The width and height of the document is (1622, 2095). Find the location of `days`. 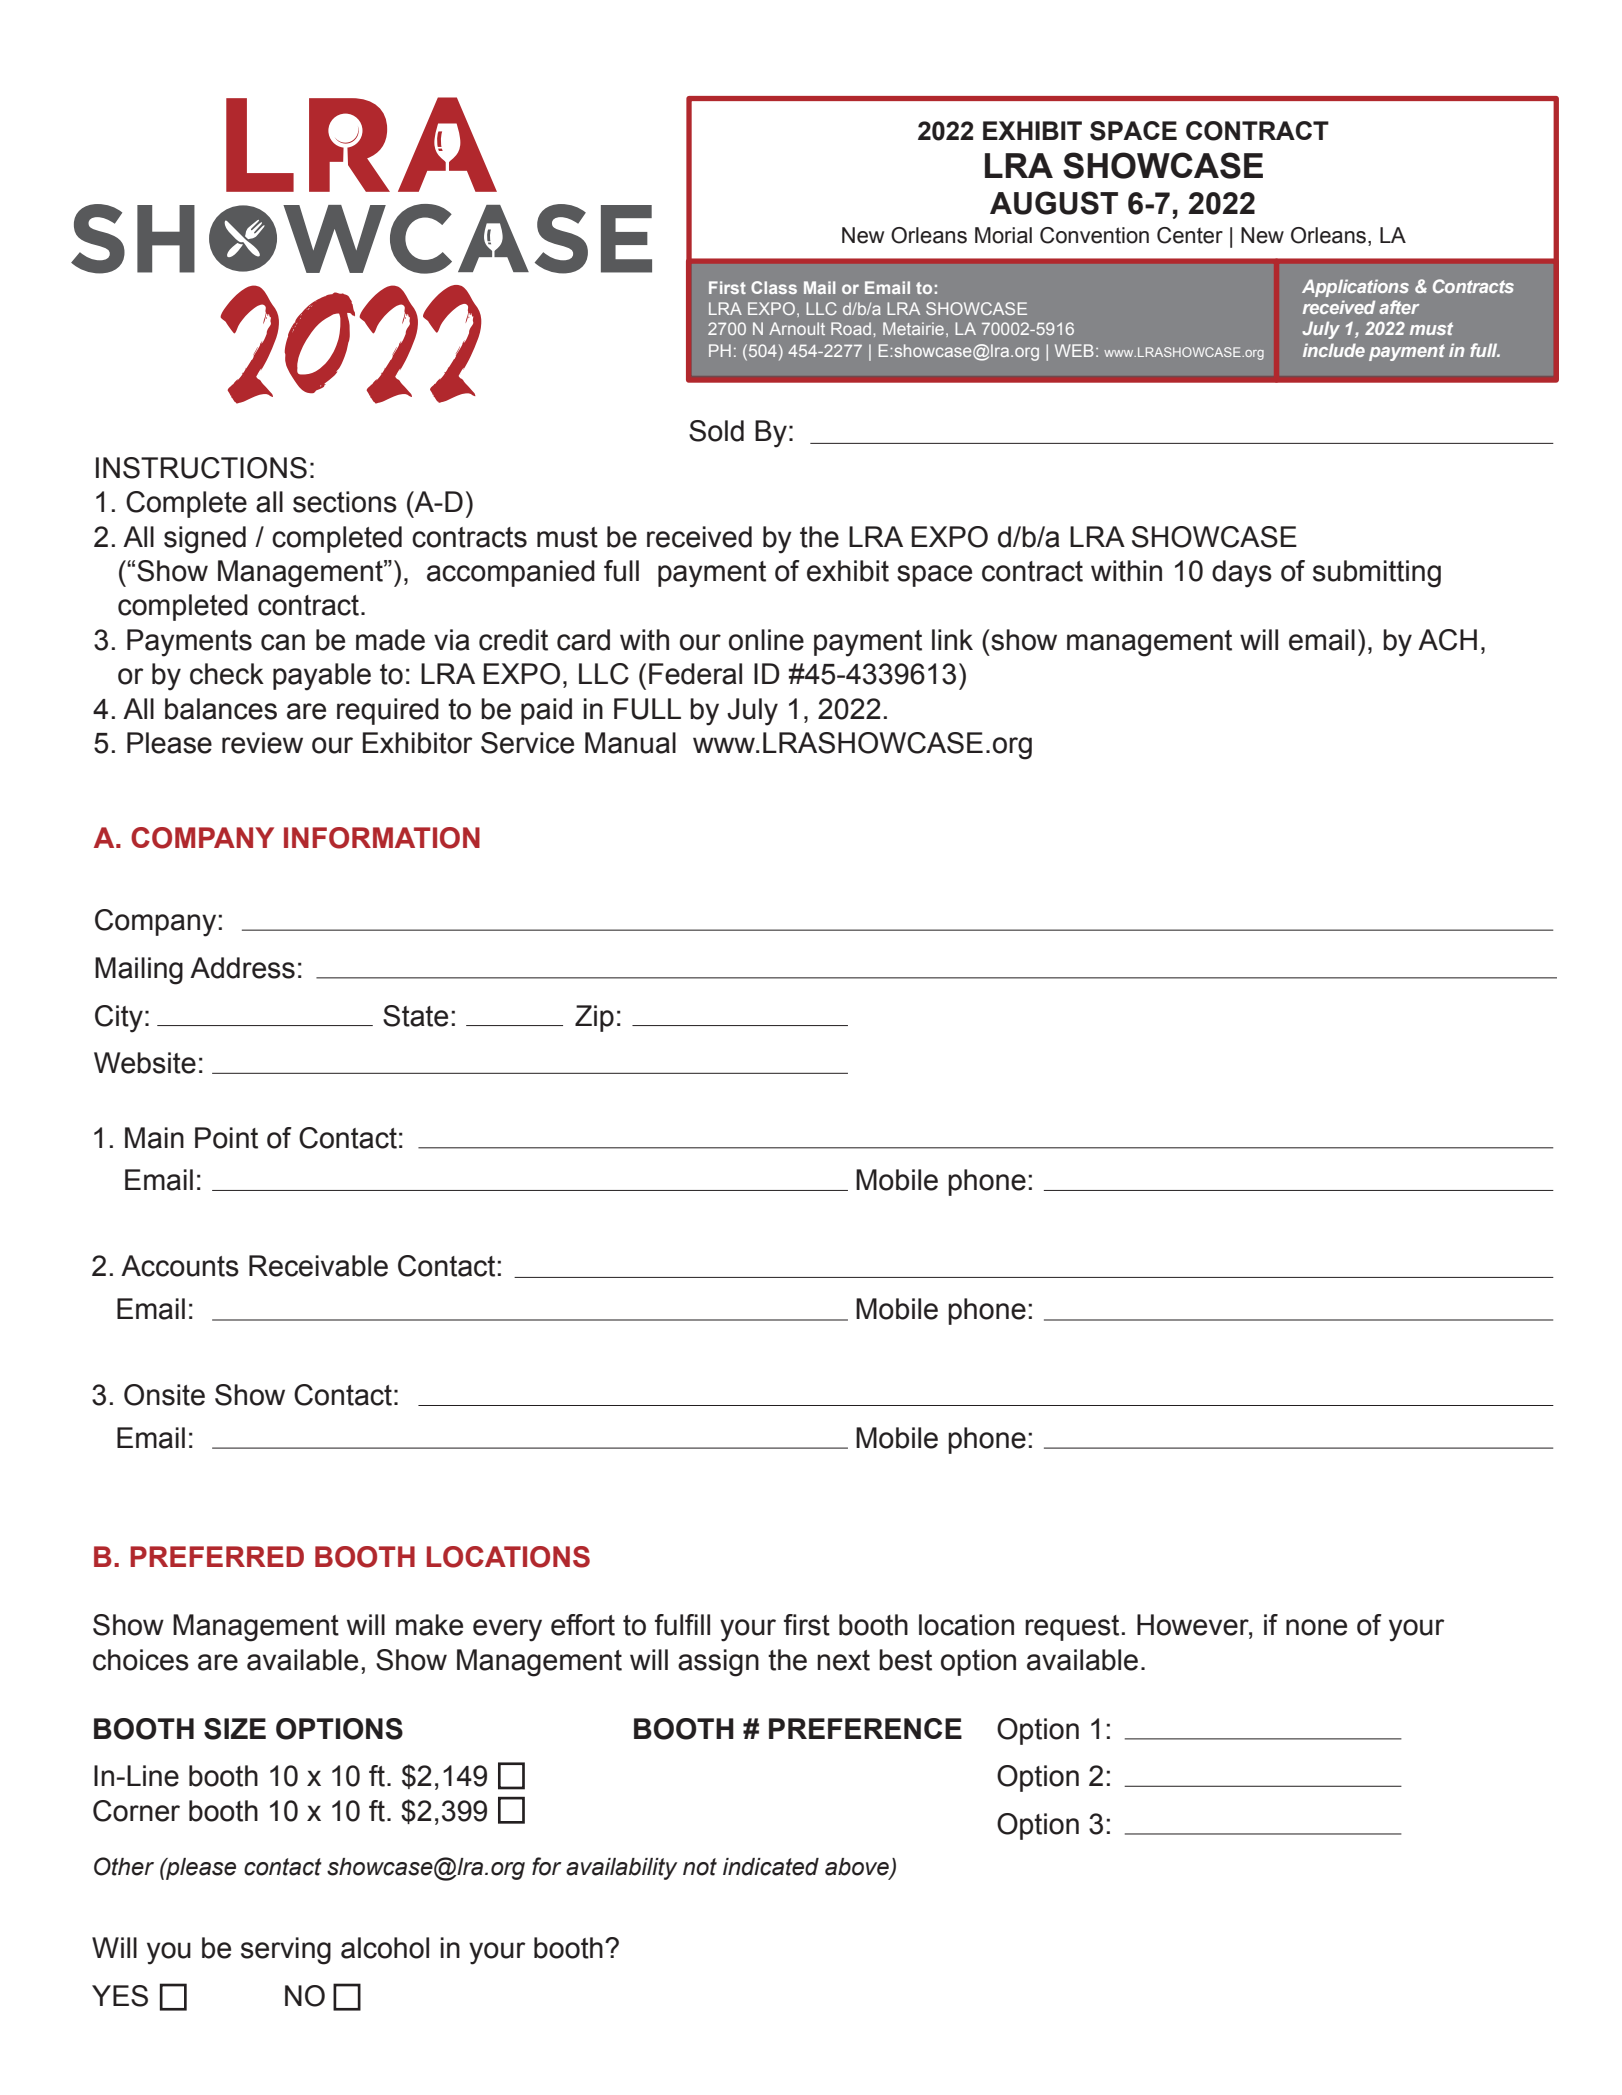

days is located at coordinates (1242, 574).
